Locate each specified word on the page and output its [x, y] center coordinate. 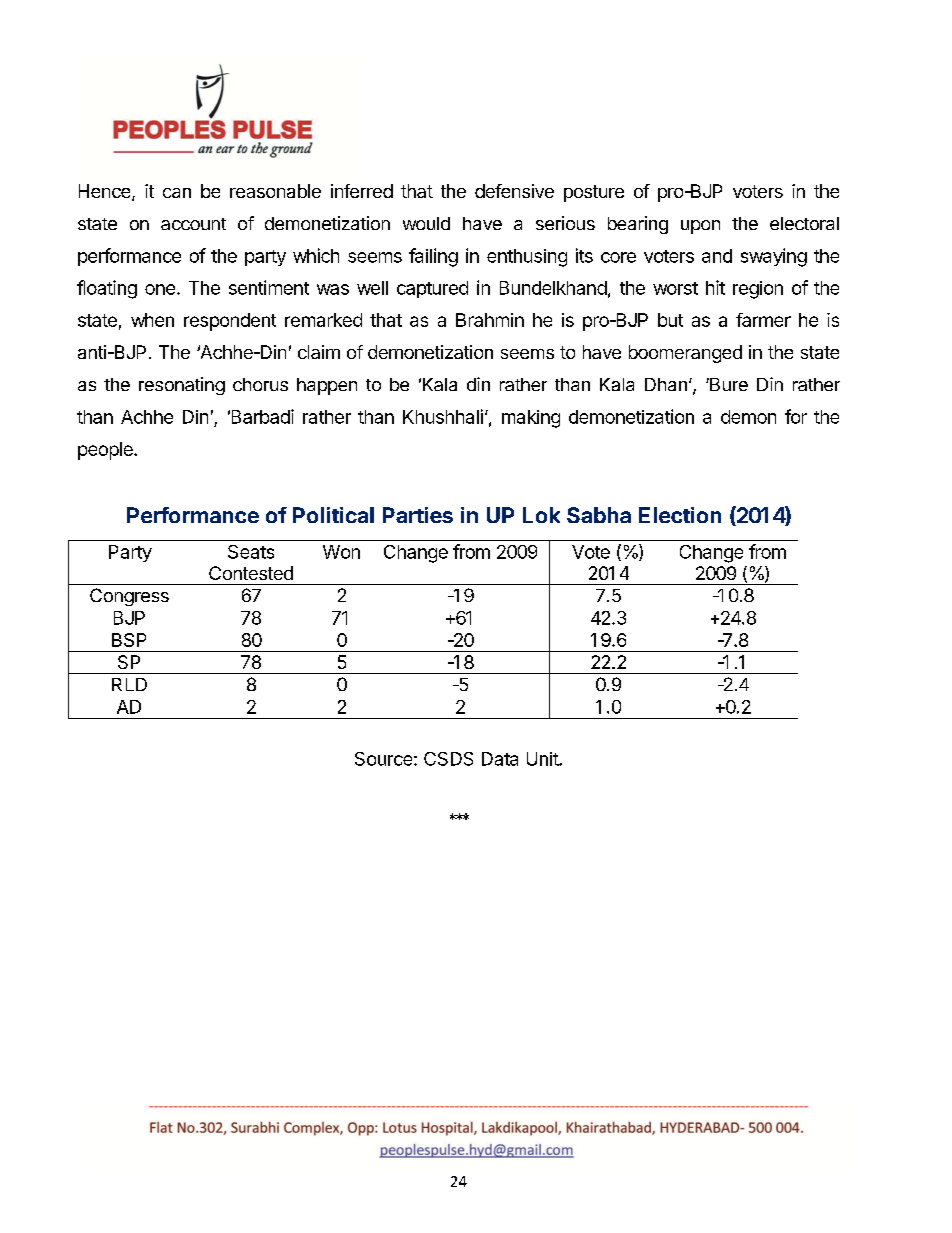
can [177, 193]
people [106, 451]
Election [680, 515]
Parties [418, 515]
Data [500, 759]
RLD [129, 684]
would [426, 223]
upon [700, 227]
